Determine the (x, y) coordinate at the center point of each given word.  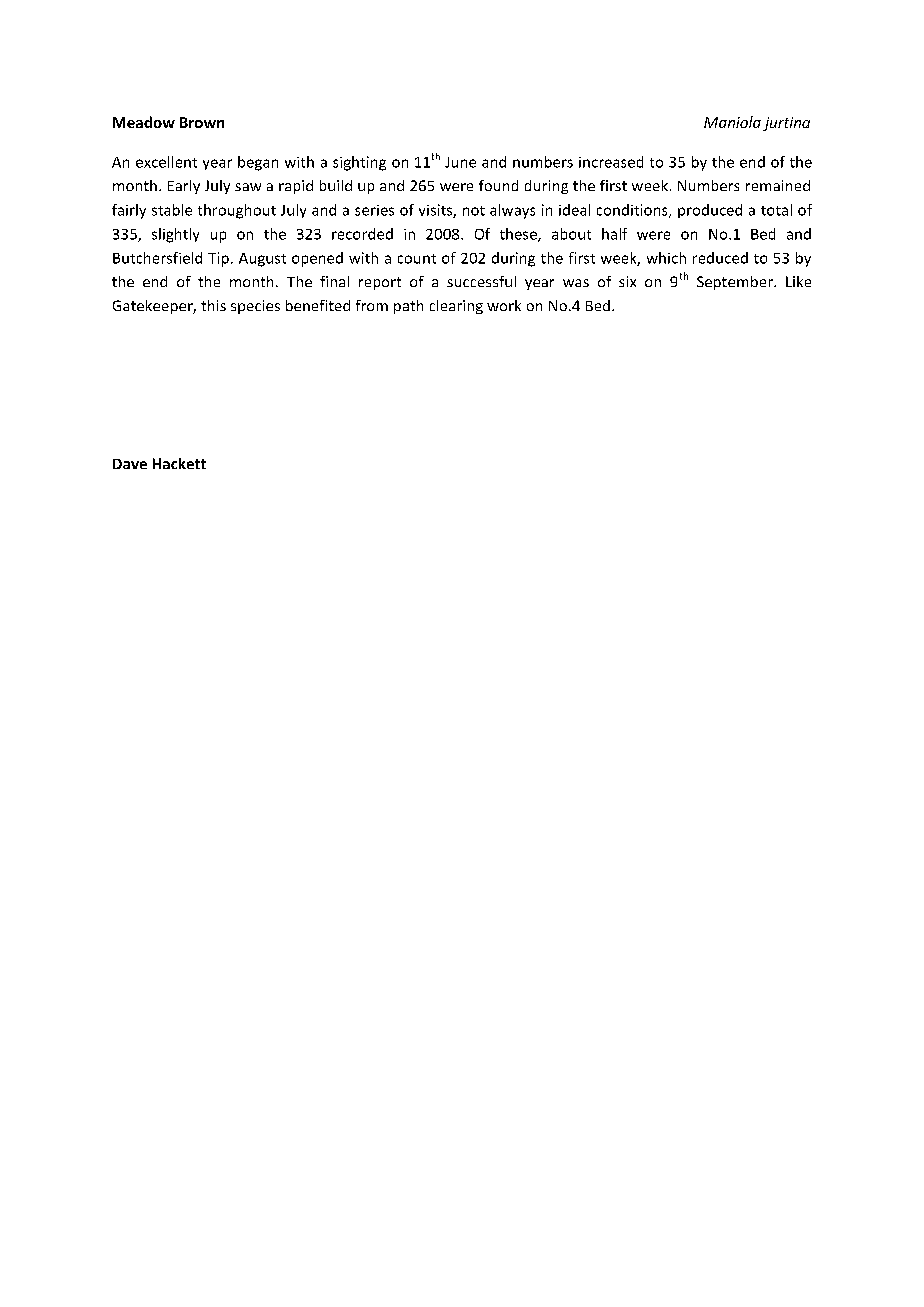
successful (481, 281)
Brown (202, 122)
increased (611, 162)
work (504, 305)
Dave (130, 464)
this (213, 305)
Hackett (179, 463)
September (736, 283)
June (460, 162)
